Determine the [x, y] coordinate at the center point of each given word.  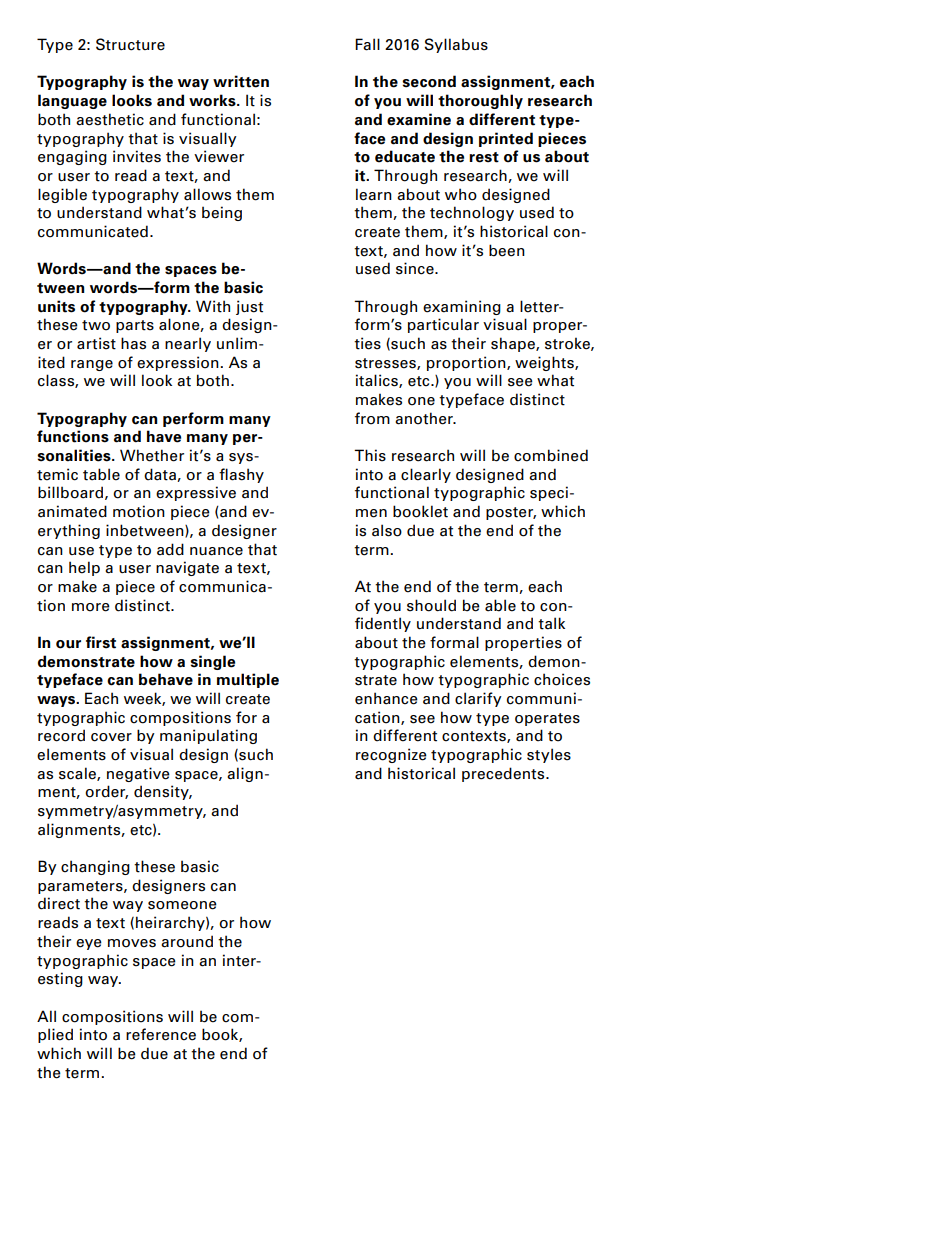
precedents [504, 774]
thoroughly [480, 101]
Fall [367, 44]
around [187, 941]
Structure [130, 44]
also [387, 530]
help [84, 568]
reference [161, 1034]
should [431, 605]
